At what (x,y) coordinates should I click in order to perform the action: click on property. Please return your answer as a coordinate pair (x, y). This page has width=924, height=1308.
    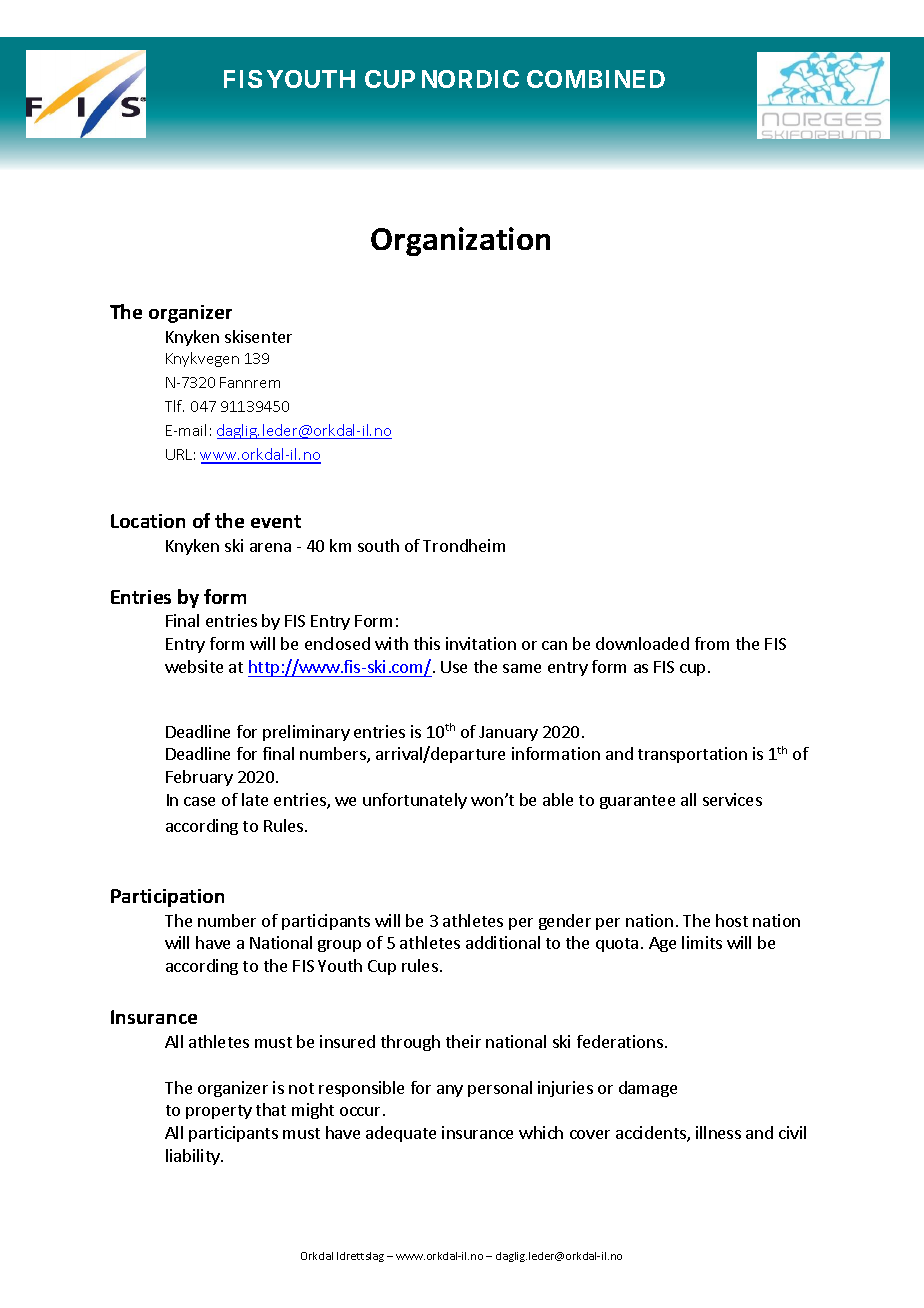
    Looking at the image, I should click on (219, 1112).
